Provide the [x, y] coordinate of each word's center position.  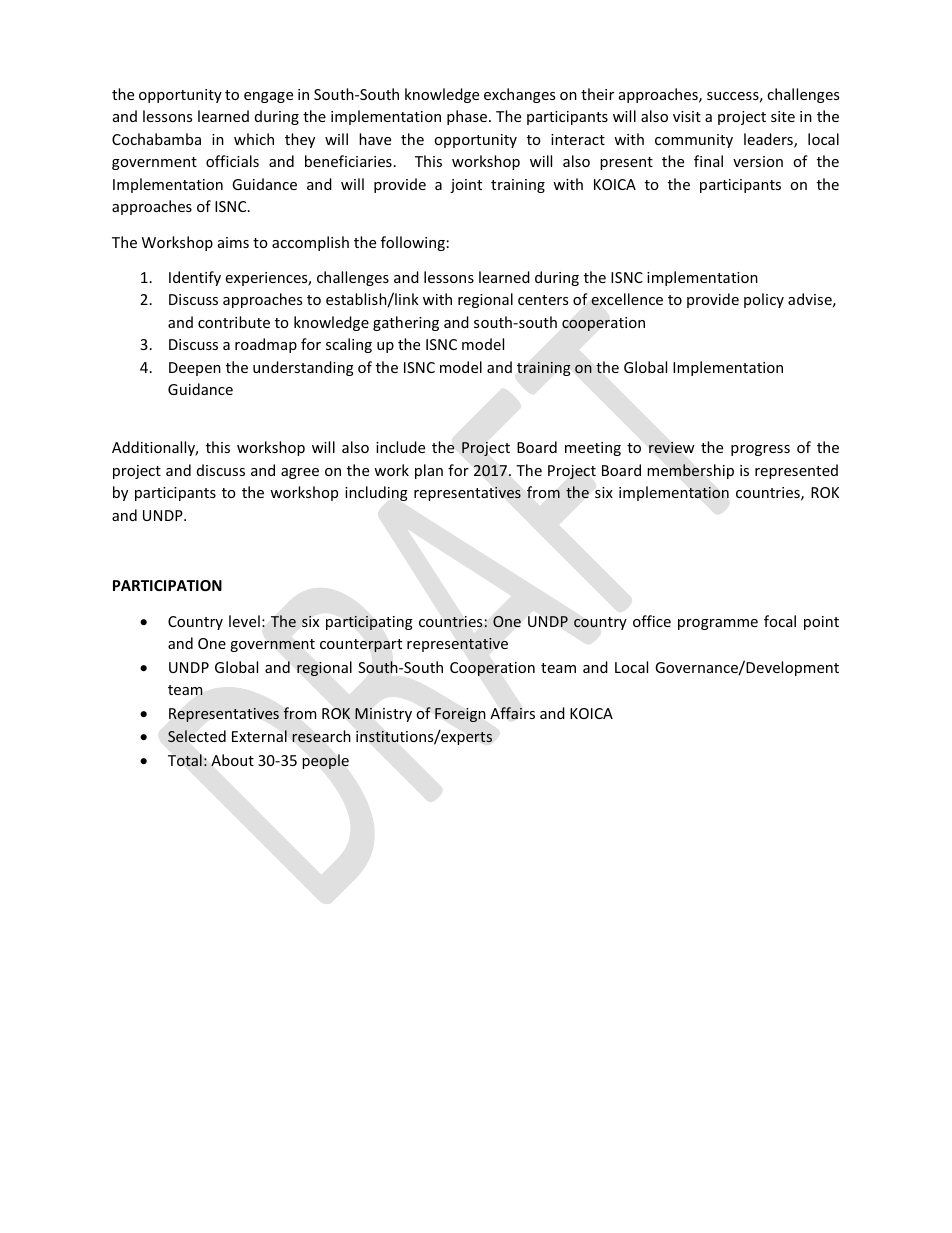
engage [268, 97]
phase [468, 117]
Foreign [460, 715]
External [259, 736]
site [783, 116]
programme [718, 624]
